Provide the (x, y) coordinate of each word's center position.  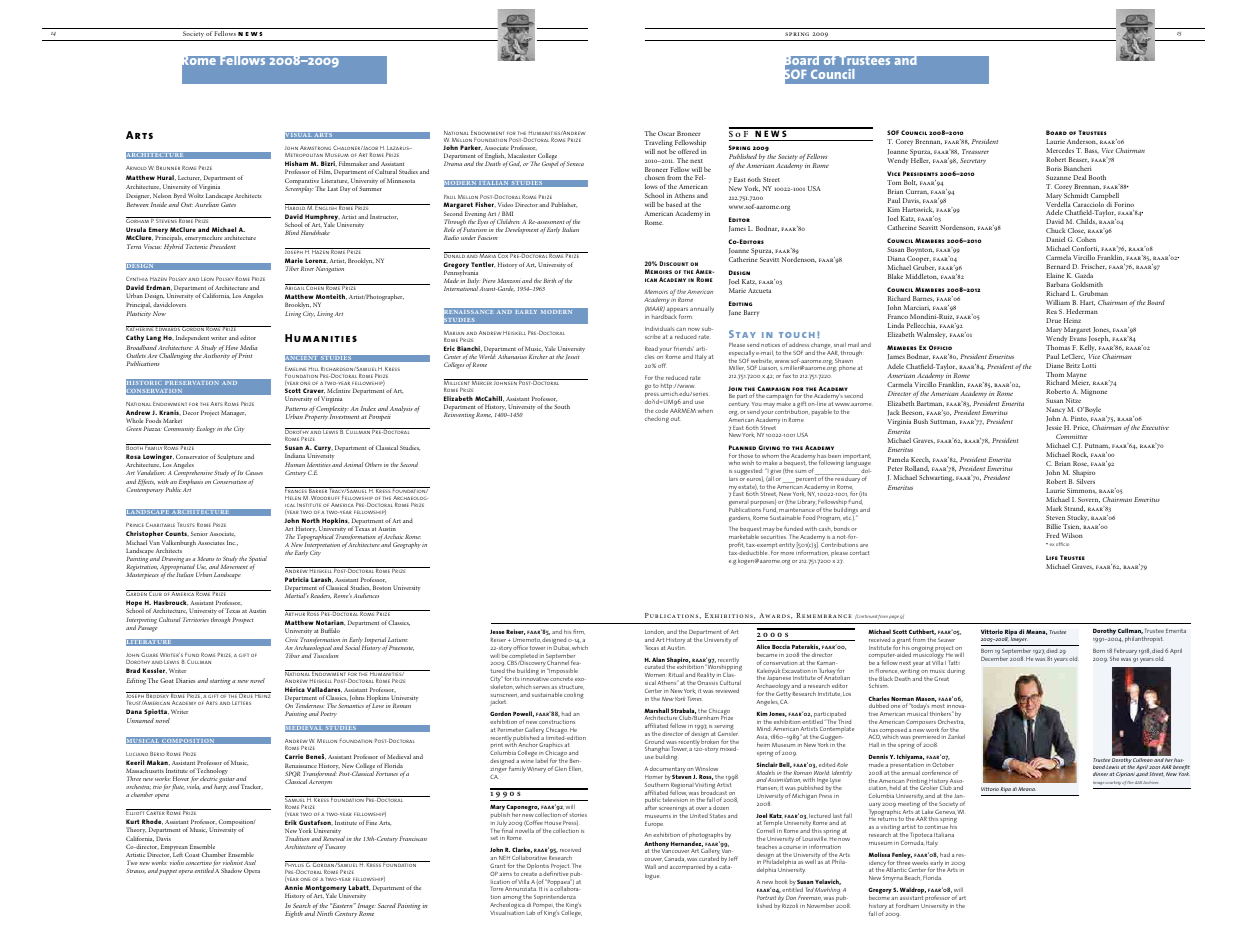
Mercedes (1060, 150)
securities (773, 537)
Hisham (296, 163)
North (311, 520)
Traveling (658, 143)
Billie (1053, 526)
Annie (294, 887)
